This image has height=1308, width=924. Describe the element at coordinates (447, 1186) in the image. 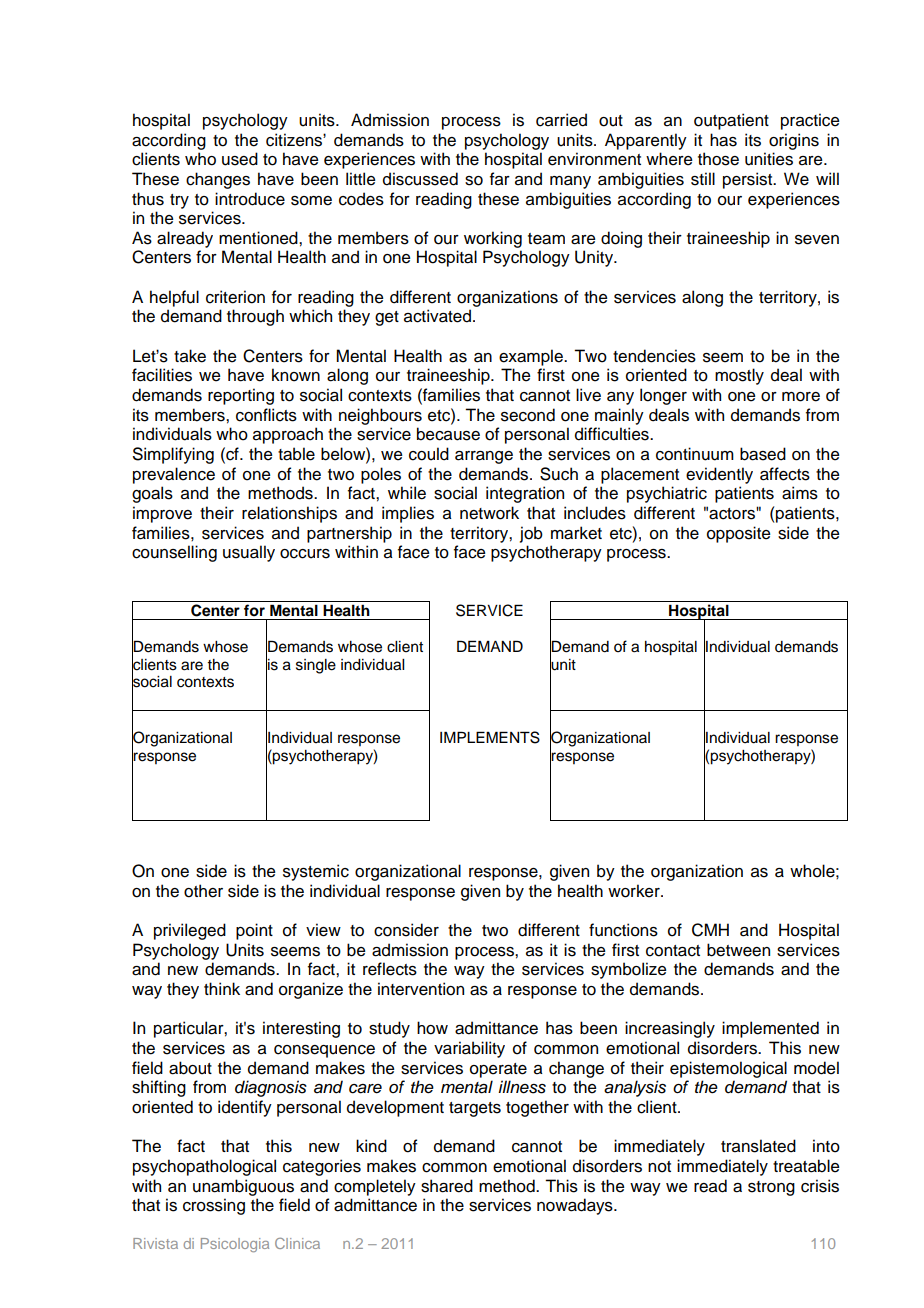

I see `shared` at that location.
